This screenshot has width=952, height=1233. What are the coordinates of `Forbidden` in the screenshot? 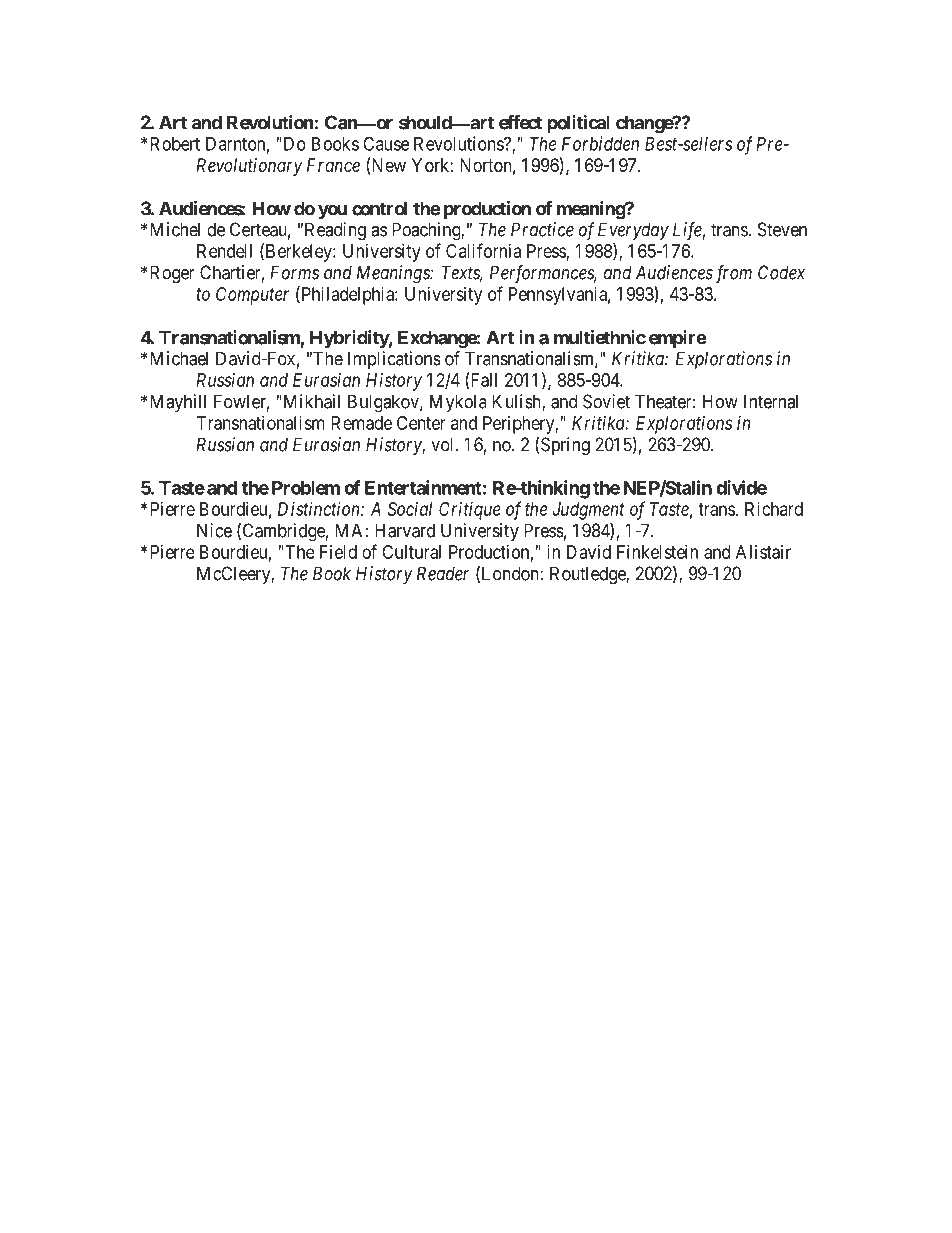 It's located at (600, 143).
